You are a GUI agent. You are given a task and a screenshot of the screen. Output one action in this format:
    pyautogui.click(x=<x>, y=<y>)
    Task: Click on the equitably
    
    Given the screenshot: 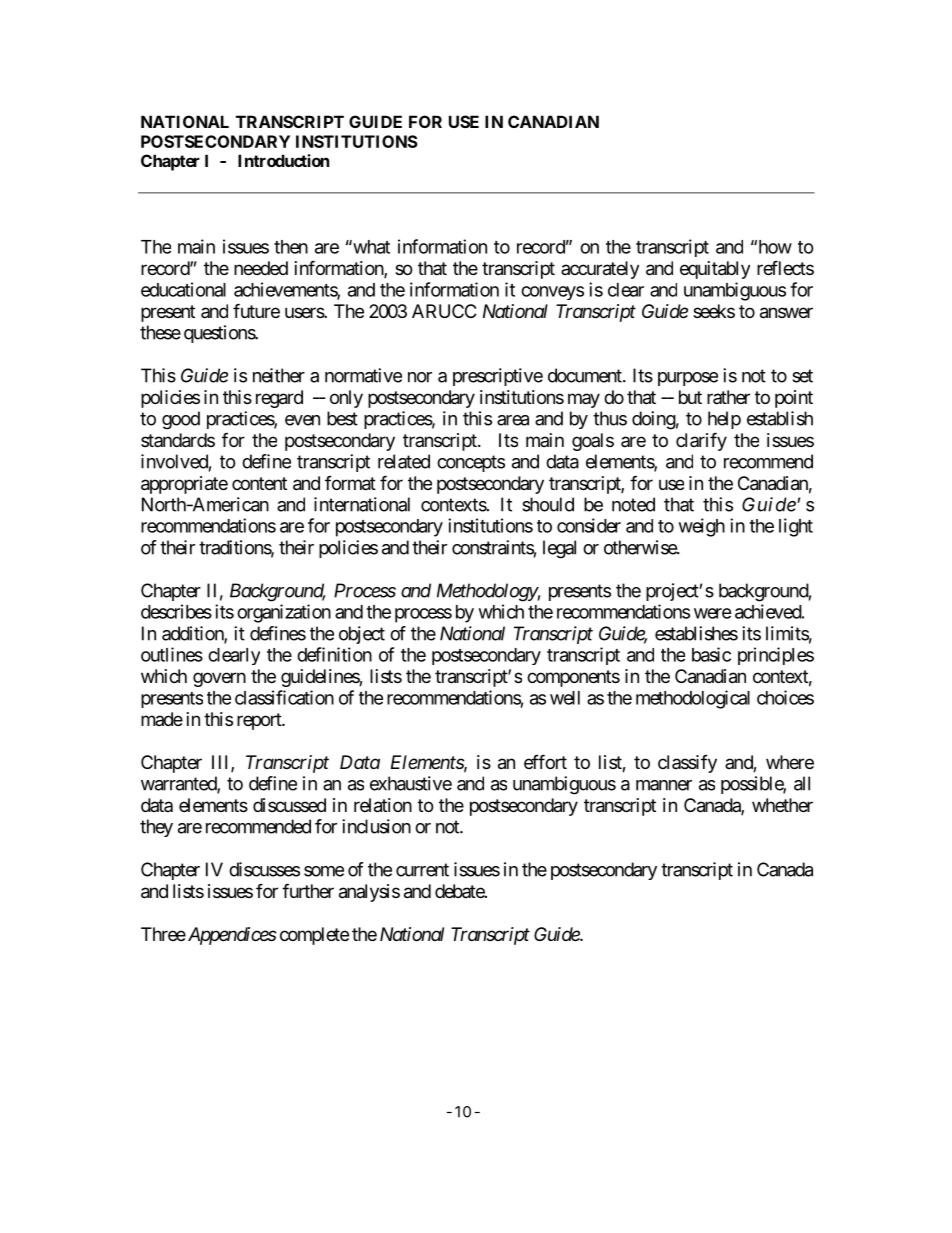 What is the action you would take?
    pyautogui.click(x=715, y=270)
